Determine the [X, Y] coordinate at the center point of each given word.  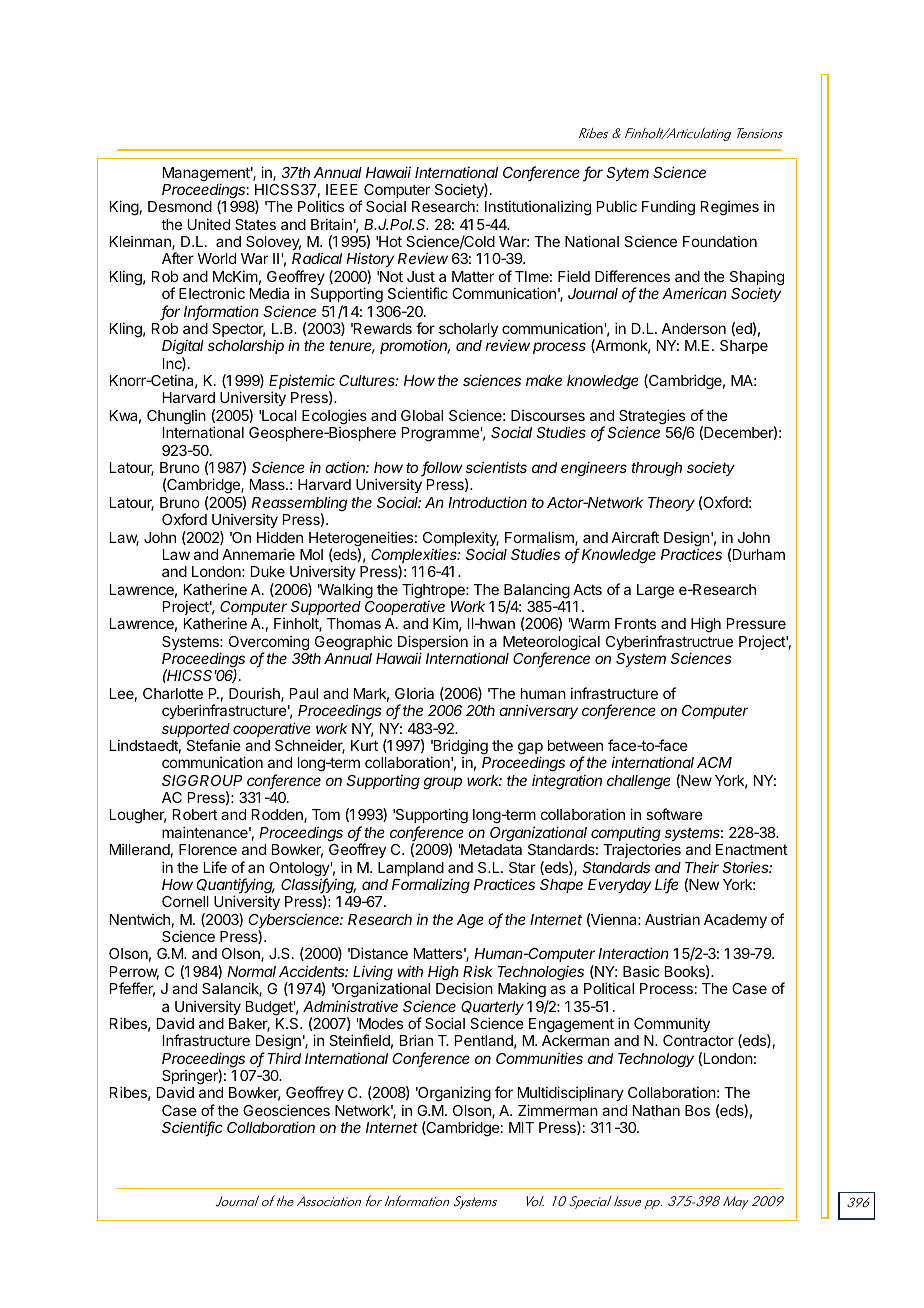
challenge [639, 782]
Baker [249, 1025]
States [255, 224]
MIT [521, 1127]
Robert [195, 814]
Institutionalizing [538, 208]
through [656, 469]
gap [530, 749]
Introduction [487, 502]
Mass [268, 484]
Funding [668, 208]
